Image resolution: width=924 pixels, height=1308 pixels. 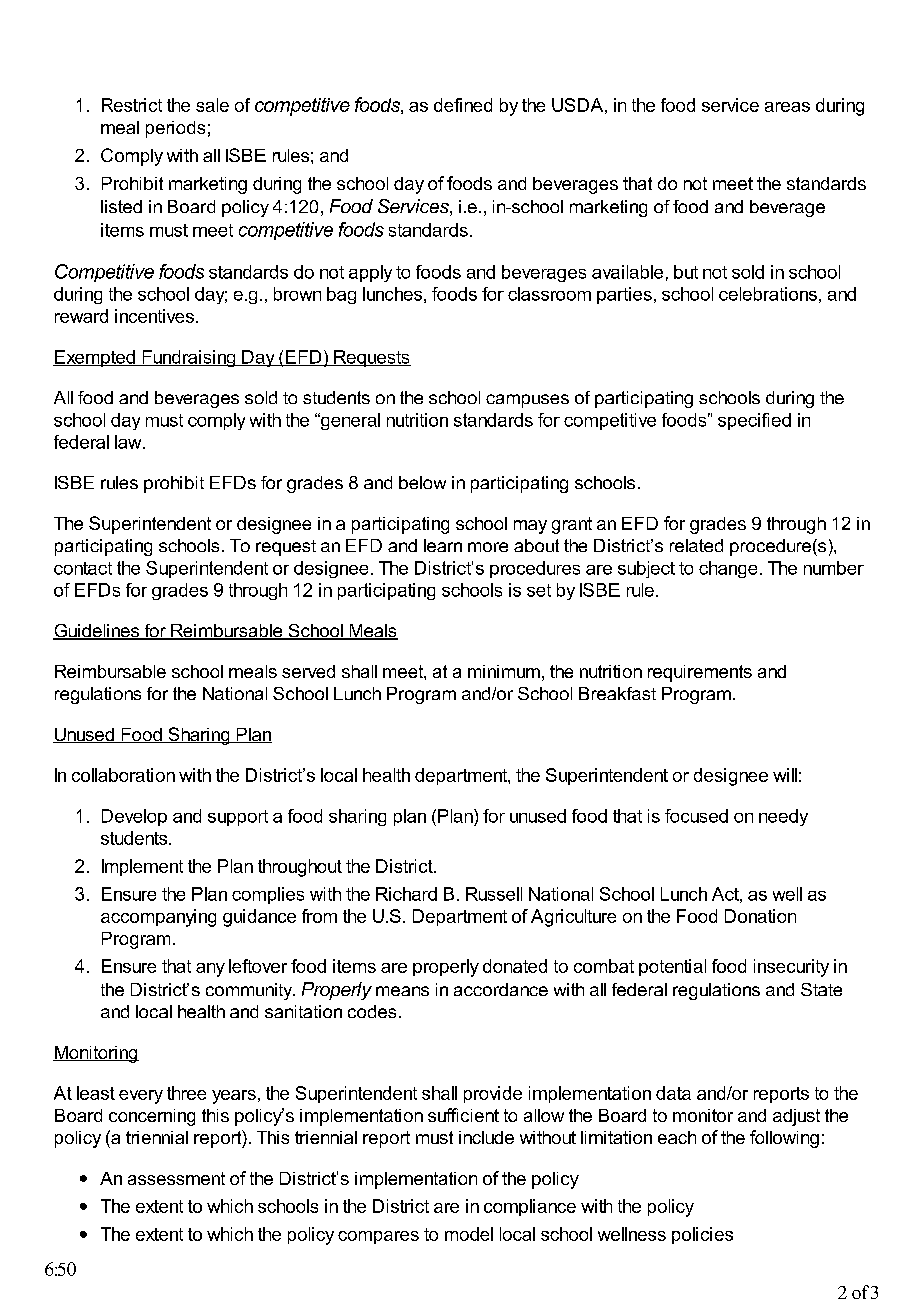 What do you see at coordinates (463, 105) in the screenshot?
I see `defined` at bounding box center [463, 105].
